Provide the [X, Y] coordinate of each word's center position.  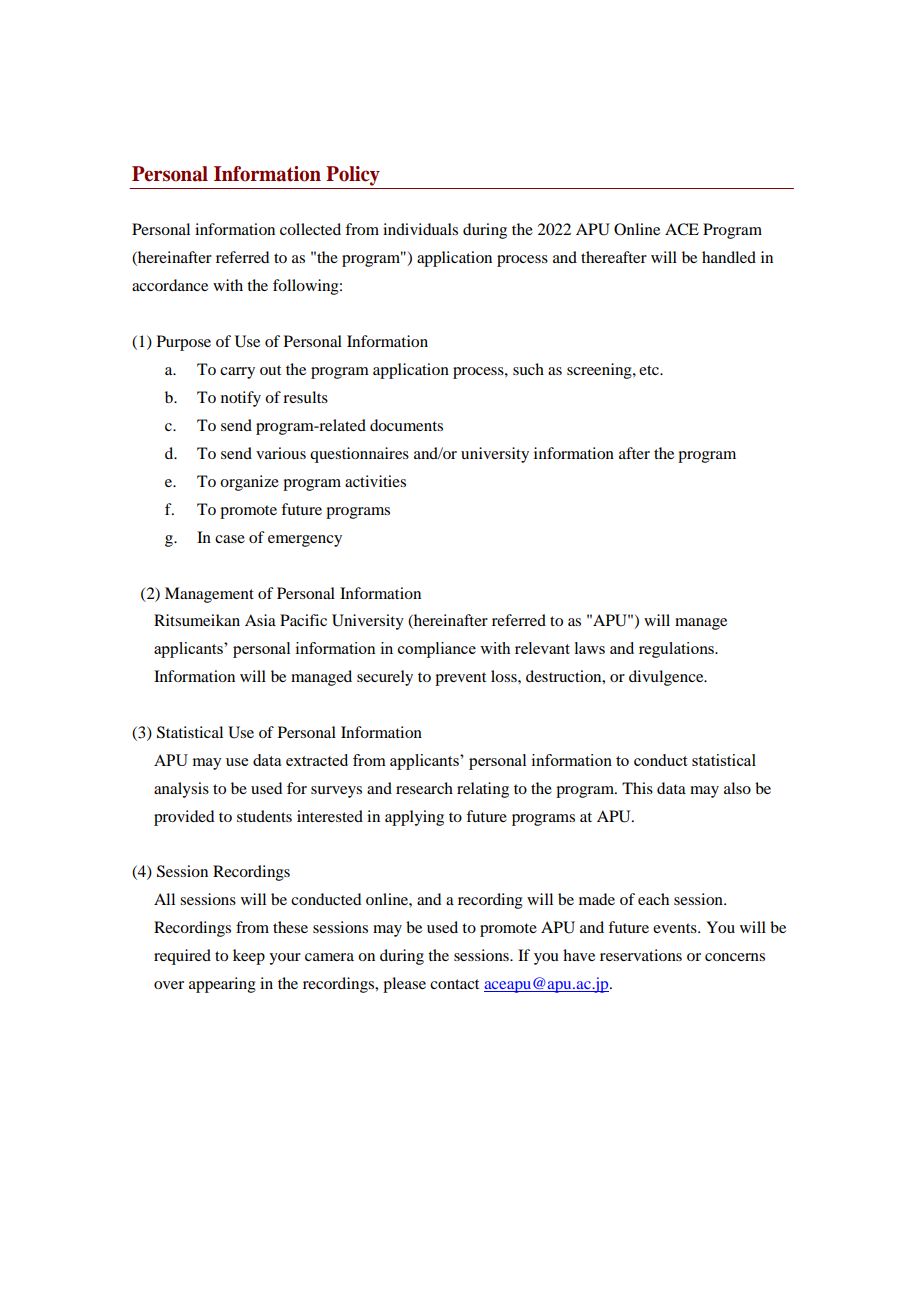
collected [310, 229]
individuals [420, 229]
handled [729, 257]
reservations [641, 955]
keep [249, 957]
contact [454, 984]
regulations [677, 650]
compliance [437, 650]
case [230, 539]
